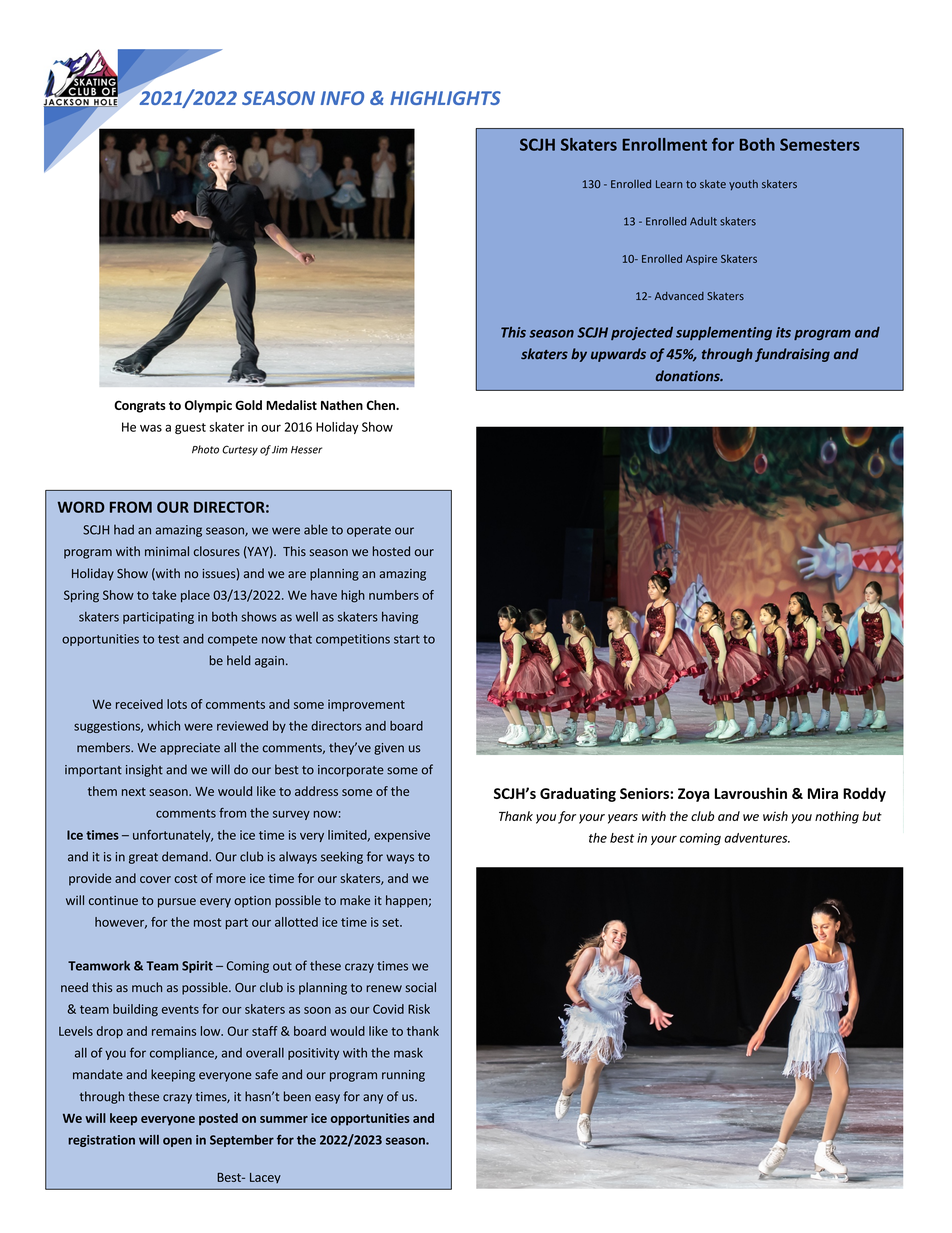 This screenshot has width=952, height=1233. Describe the element at coordinates (403, 1076) in the screenshot. I see `running` at that location.
